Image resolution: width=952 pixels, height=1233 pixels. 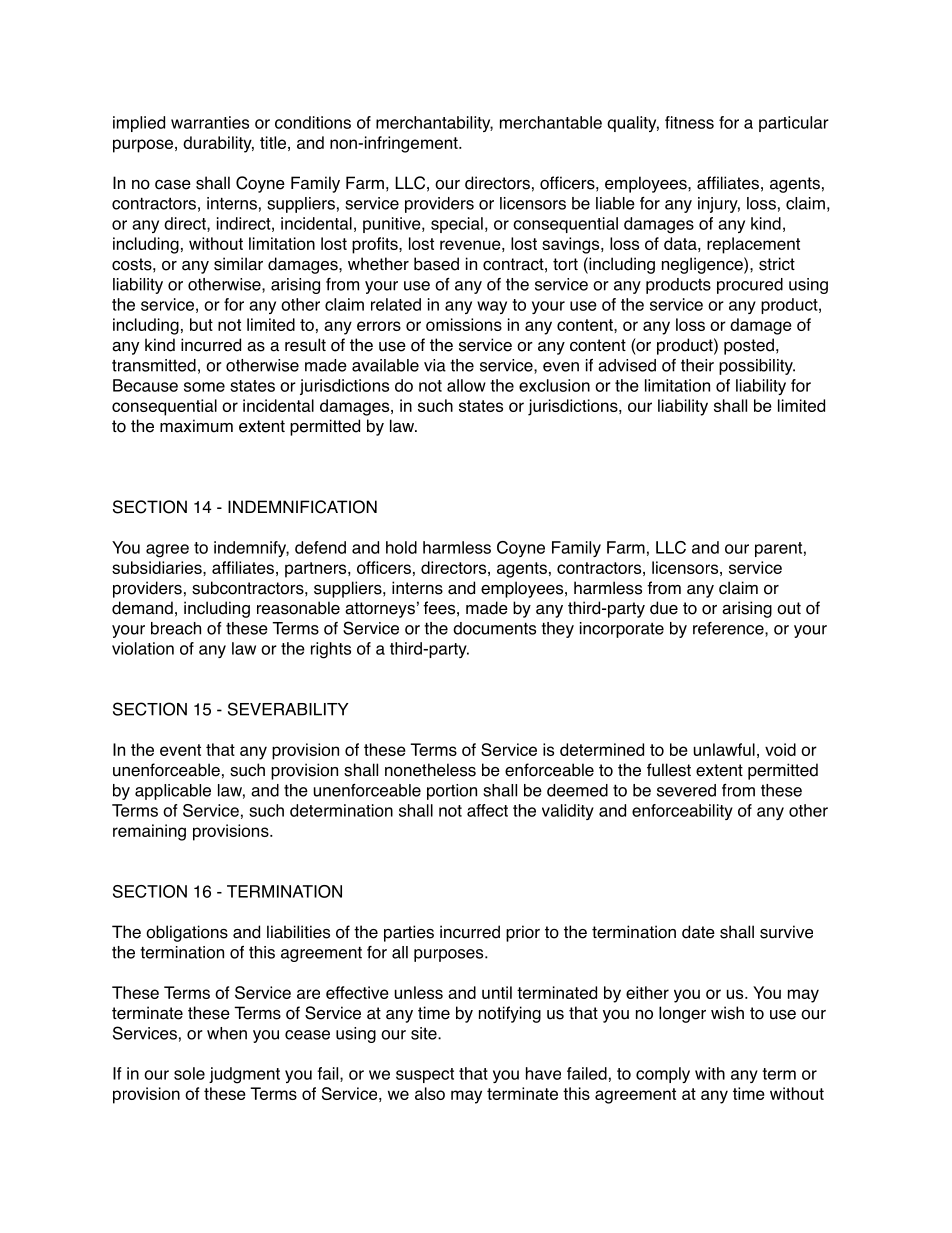 What do you see at coordinates (689, 122) in the page?
I see `fitness` at bounding box center [689, 122].
